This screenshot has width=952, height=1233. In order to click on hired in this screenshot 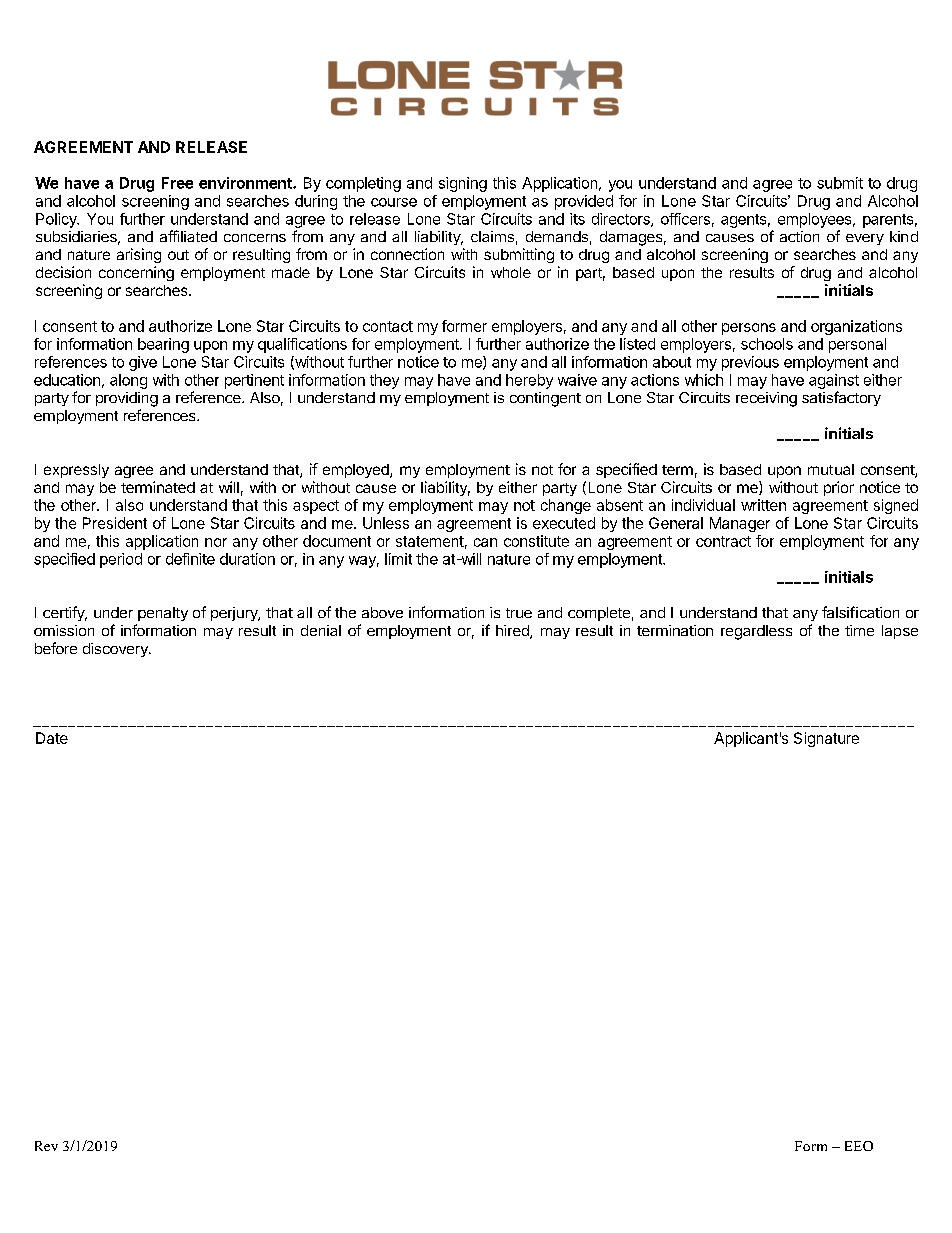, I will do `click(513, 632)`.
